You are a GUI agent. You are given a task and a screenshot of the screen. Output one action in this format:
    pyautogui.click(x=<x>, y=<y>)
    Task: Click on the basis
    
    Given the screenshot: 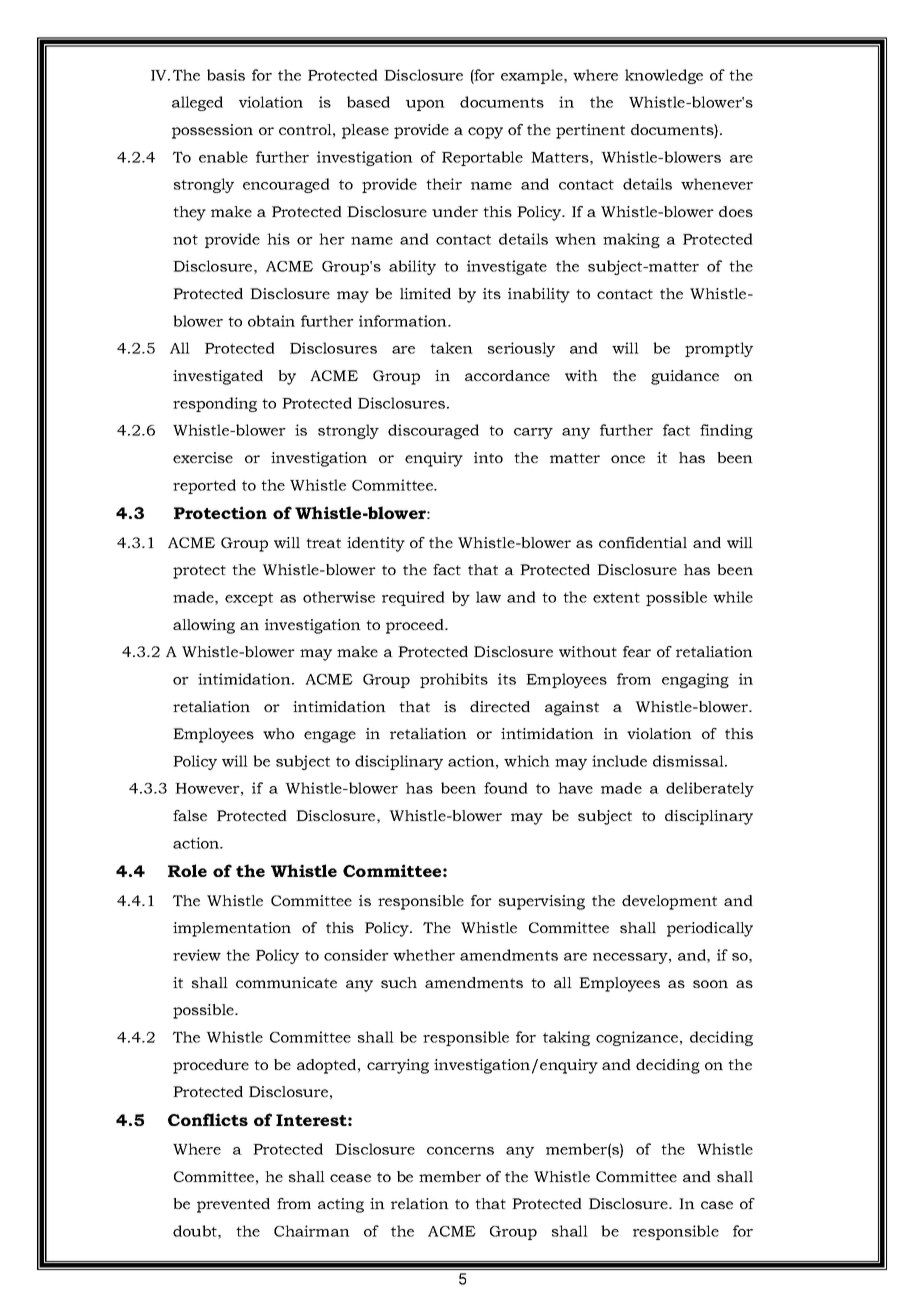 What is the action you would take?
    pyautogui.click(x=226, y=75)
